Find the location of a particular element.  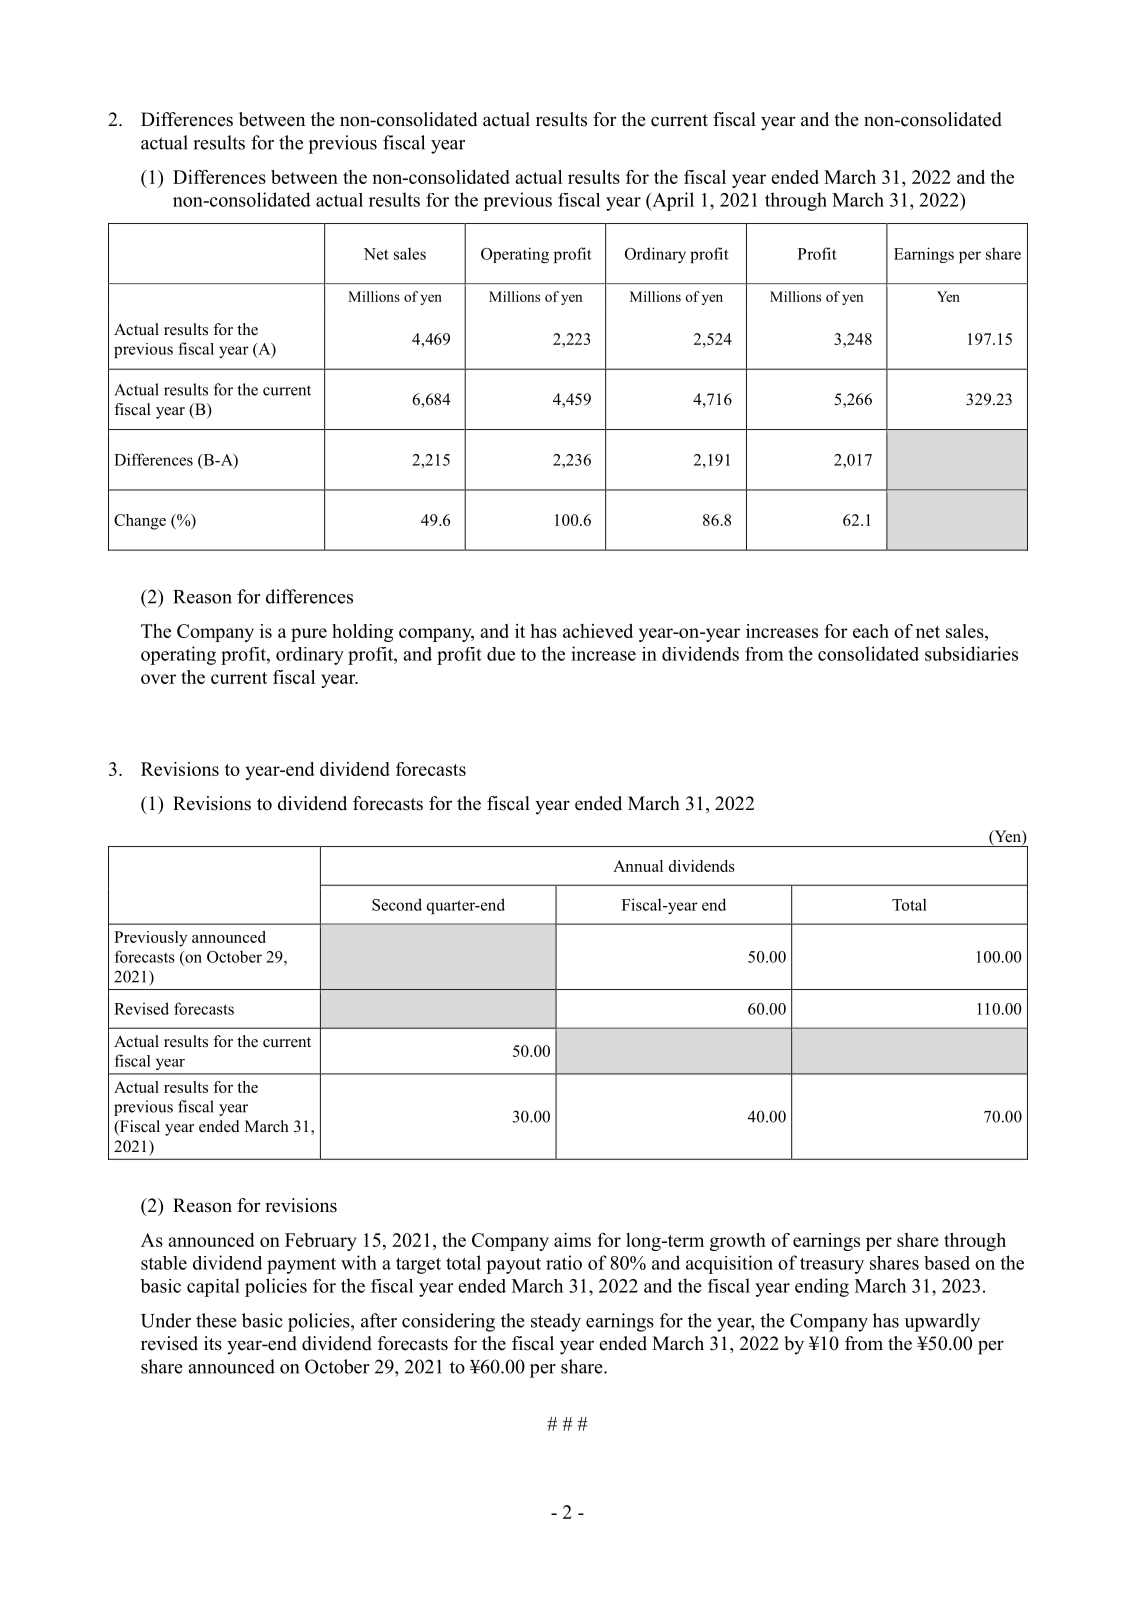

Change is located at coordinates (140, 522).
